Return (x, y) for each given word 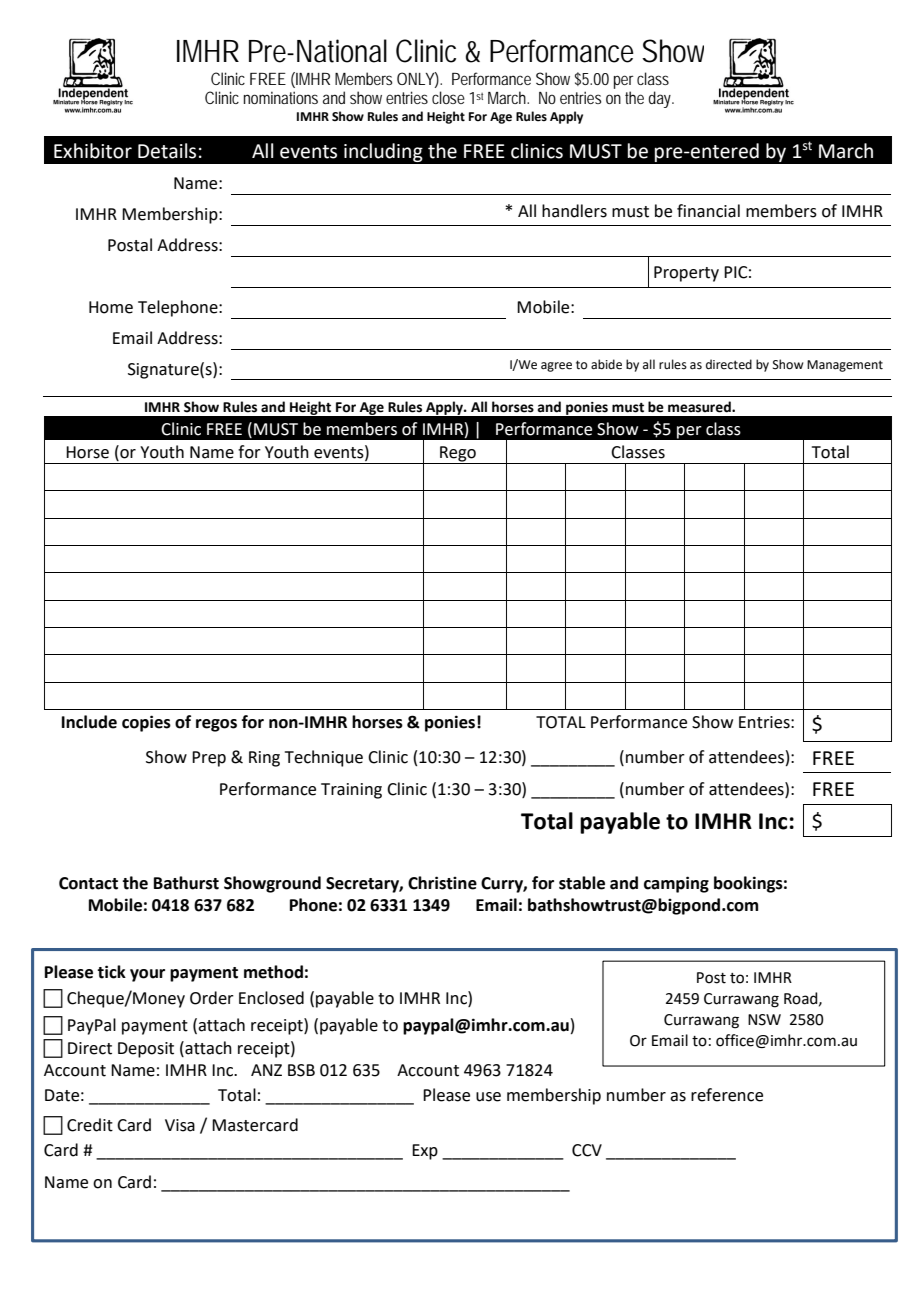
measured (700, 407)
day (661, 99)
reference (727, 1095)
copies (146, 723)
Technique (324, 758)
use (488, 1097)
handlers (574, 211)
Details (167, 151)
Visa (180, 1125)
